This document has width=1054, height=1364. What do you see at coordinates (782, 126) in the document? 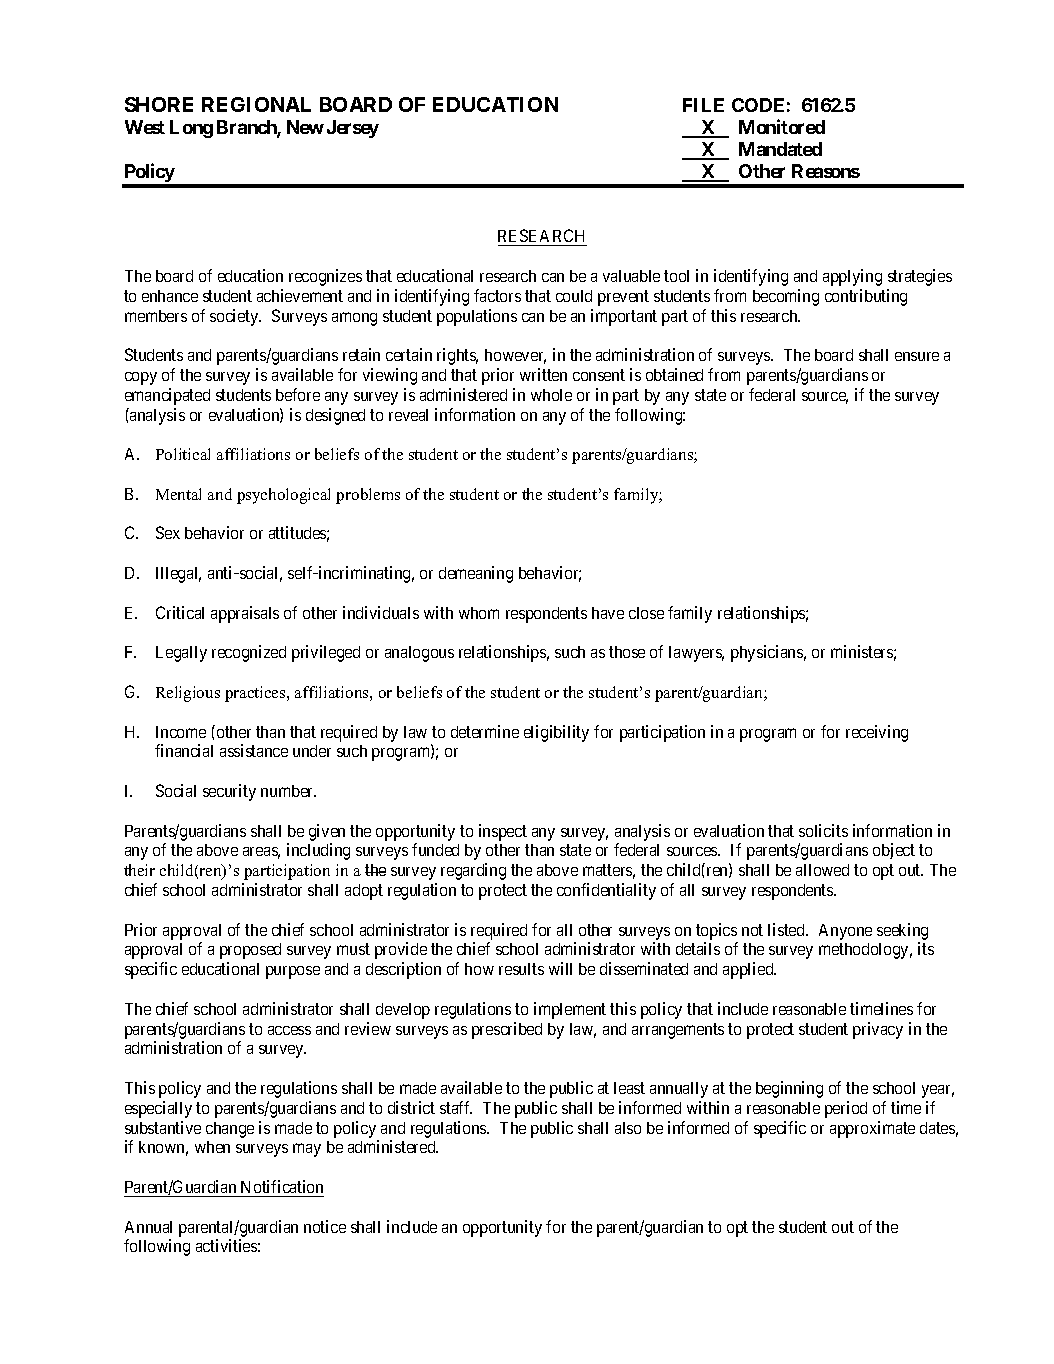
I see `Monitored` at bounding box center [782, 126].
